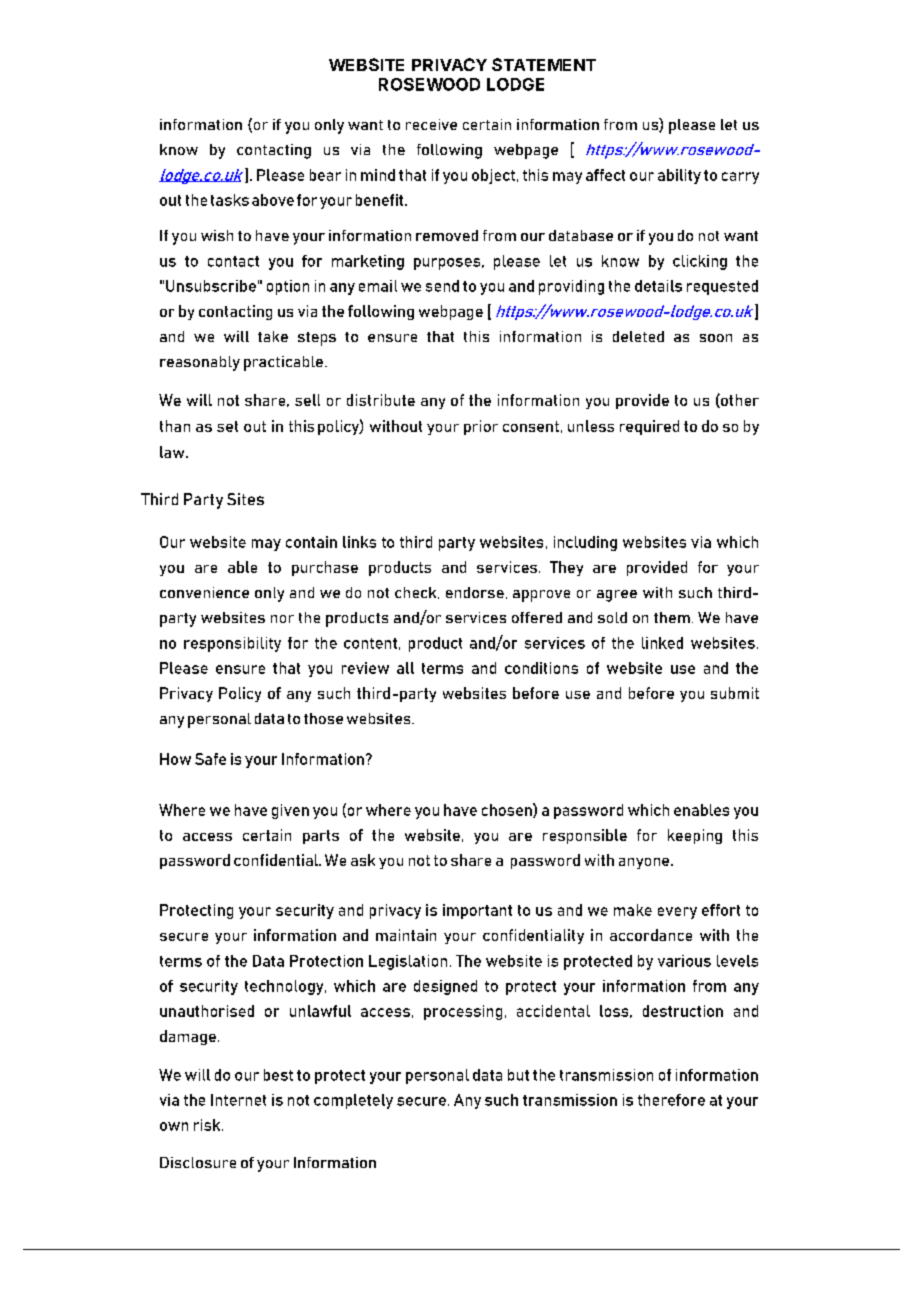 The height and width of the document is (1308, 924). What do you see at coordinates (442, 286) in the document?
I see `send` at bounding box center [442, 286].
